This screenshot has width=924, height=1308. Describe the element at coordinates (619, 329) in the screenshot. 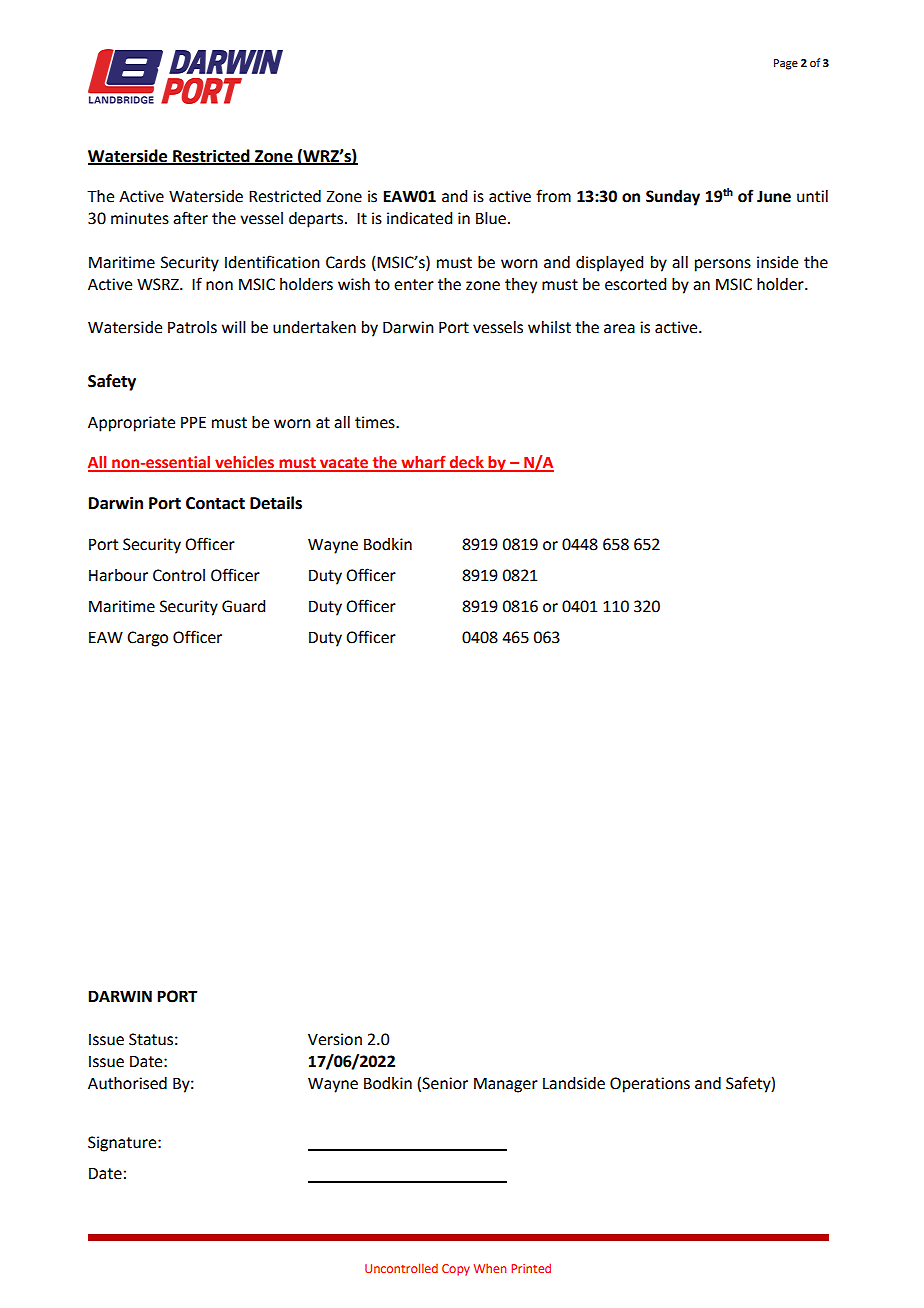

I see `area` at that location.
